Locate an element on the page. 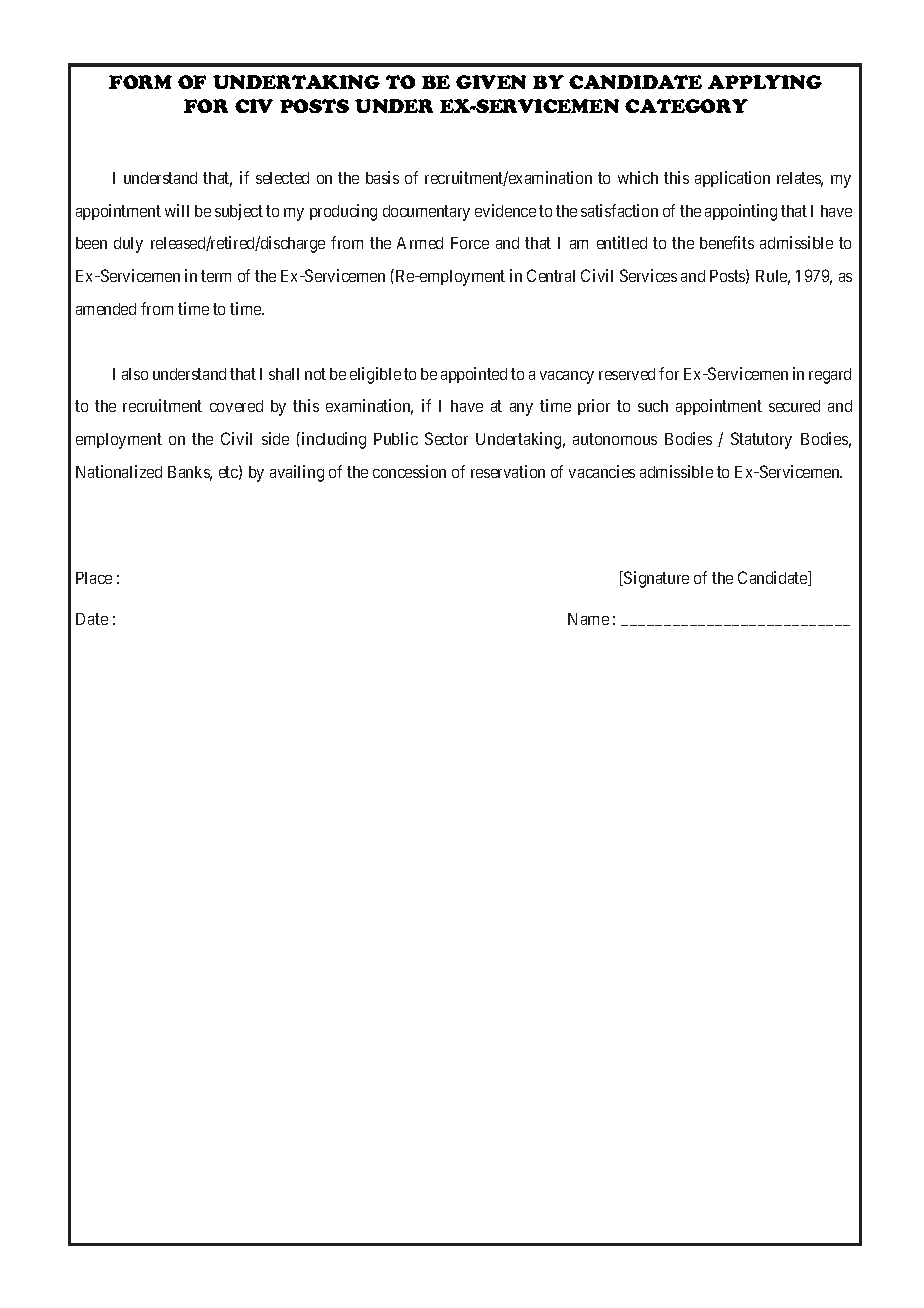 Image resolution: width=924 pixels, height=1308 pixels. APPLYING is located at coordinates (765, 82).
